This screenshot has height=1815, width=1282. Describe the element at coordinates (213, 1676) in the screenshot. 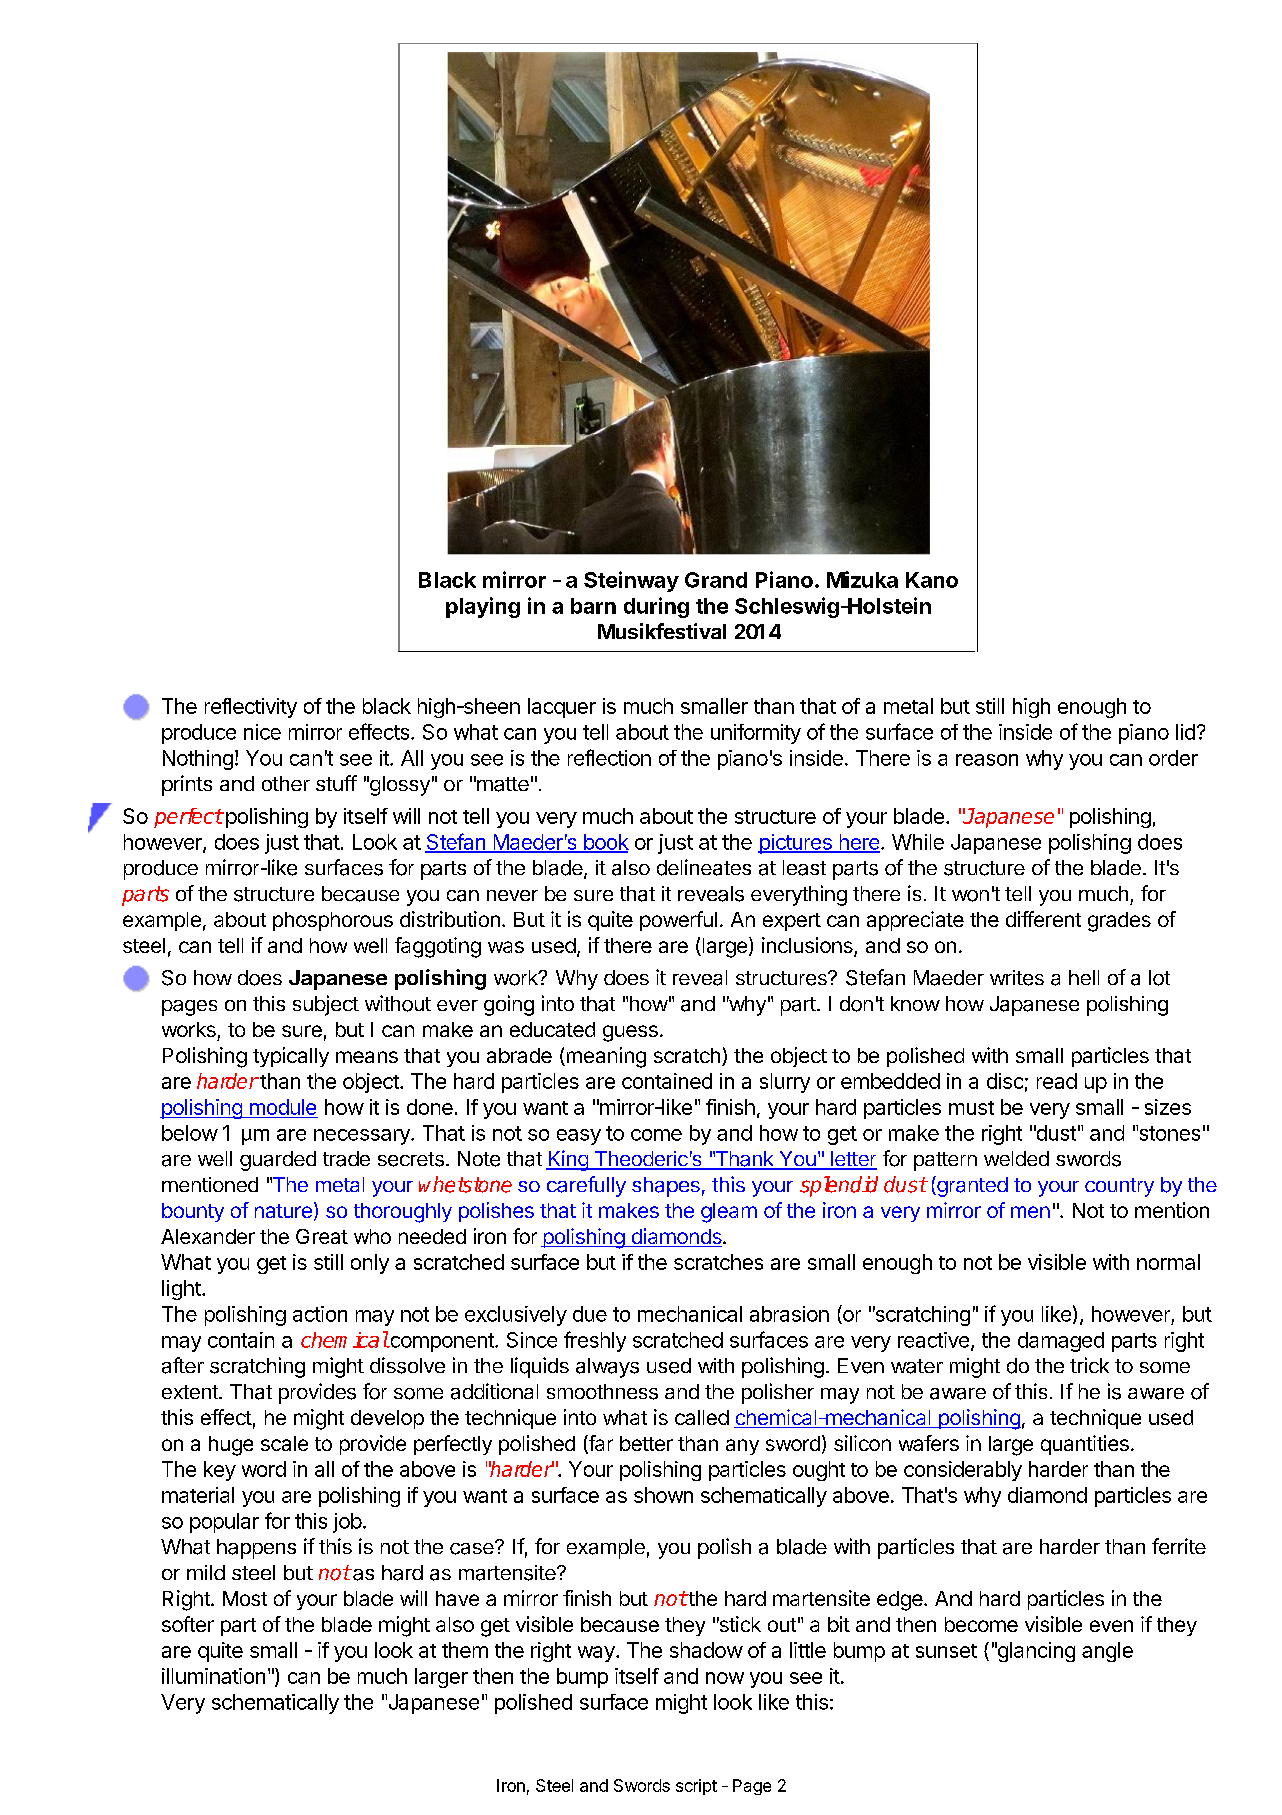

I see `illumination` at that location.
